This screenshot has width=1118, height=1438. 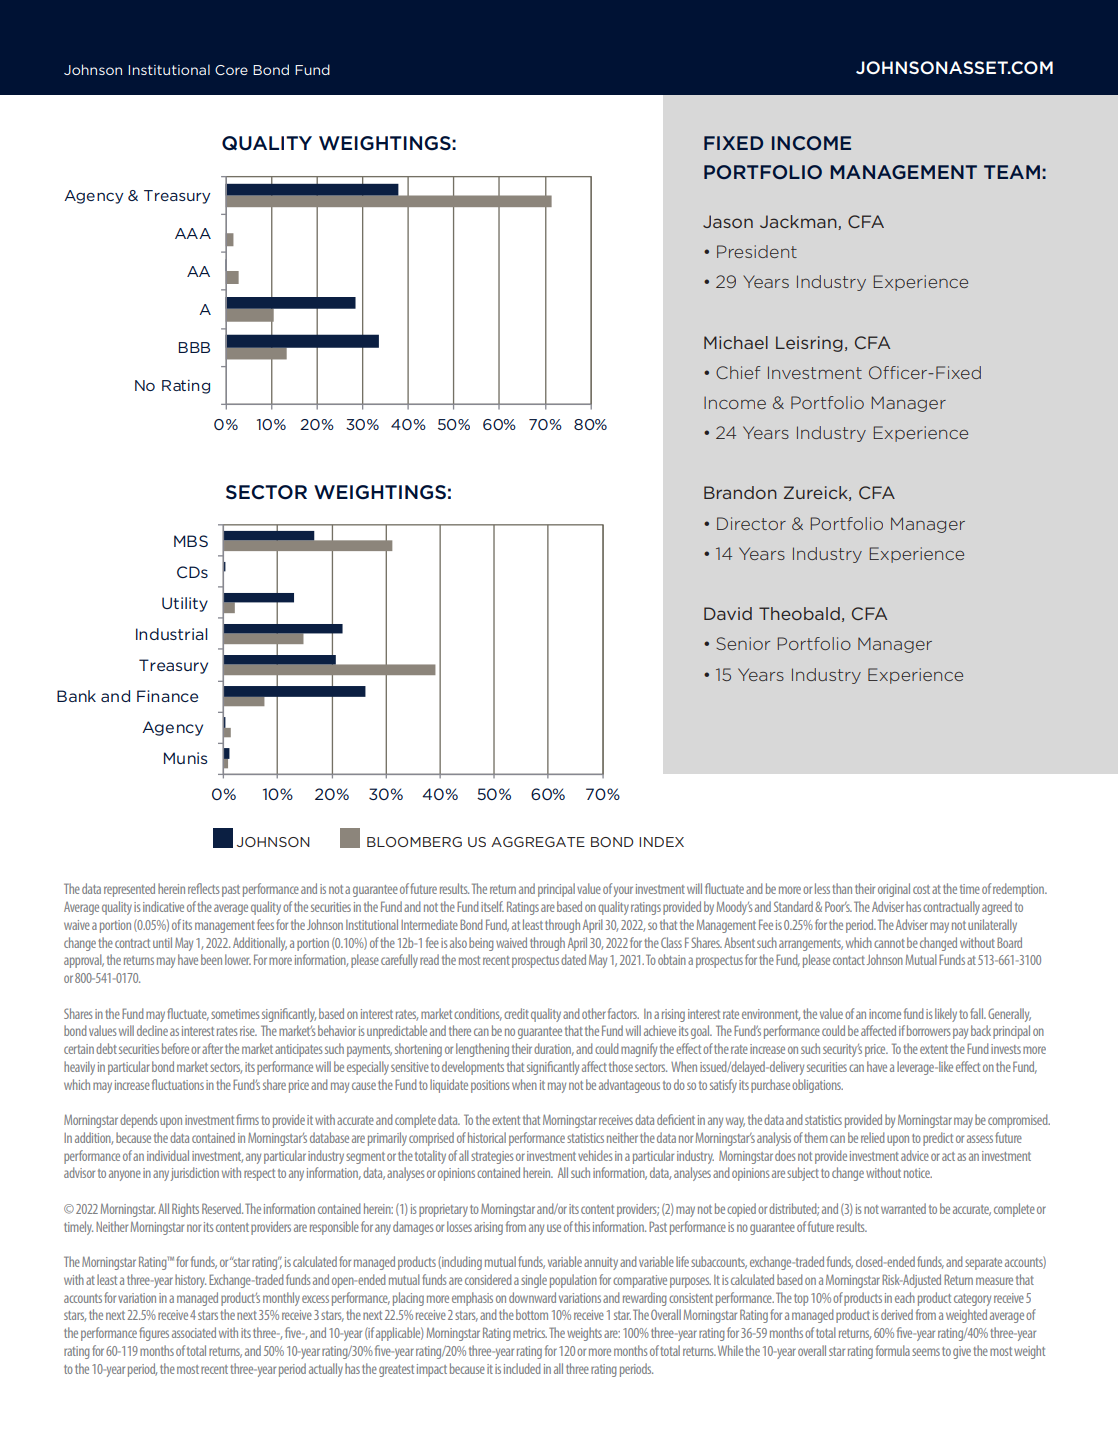 What do you see at coordinates (538, 842) in the screenshot?
I see `AGGREGATE` at bounding box center [538, 842].
